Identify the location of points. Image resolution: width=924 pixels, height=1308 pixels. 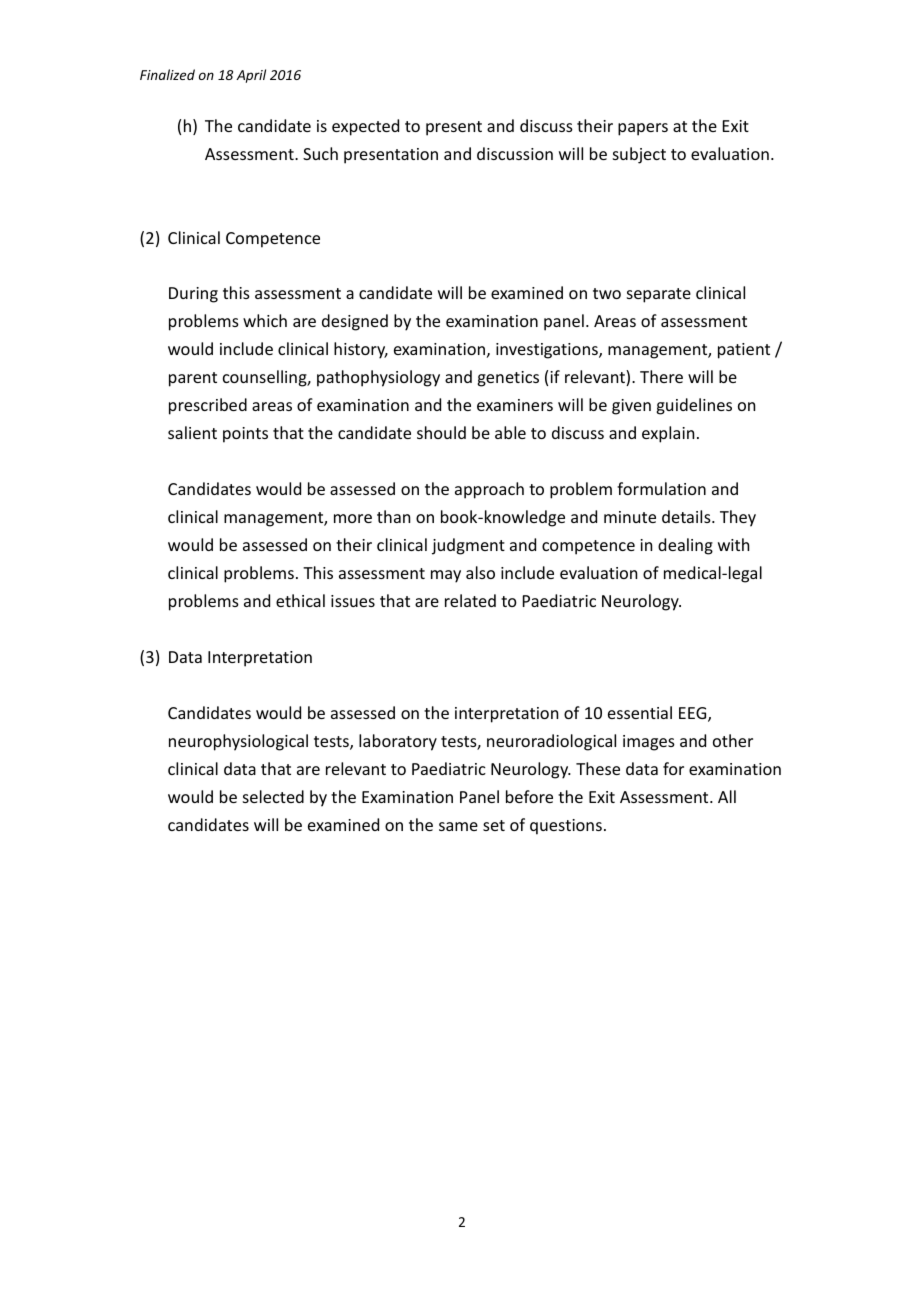
(245, 435).
